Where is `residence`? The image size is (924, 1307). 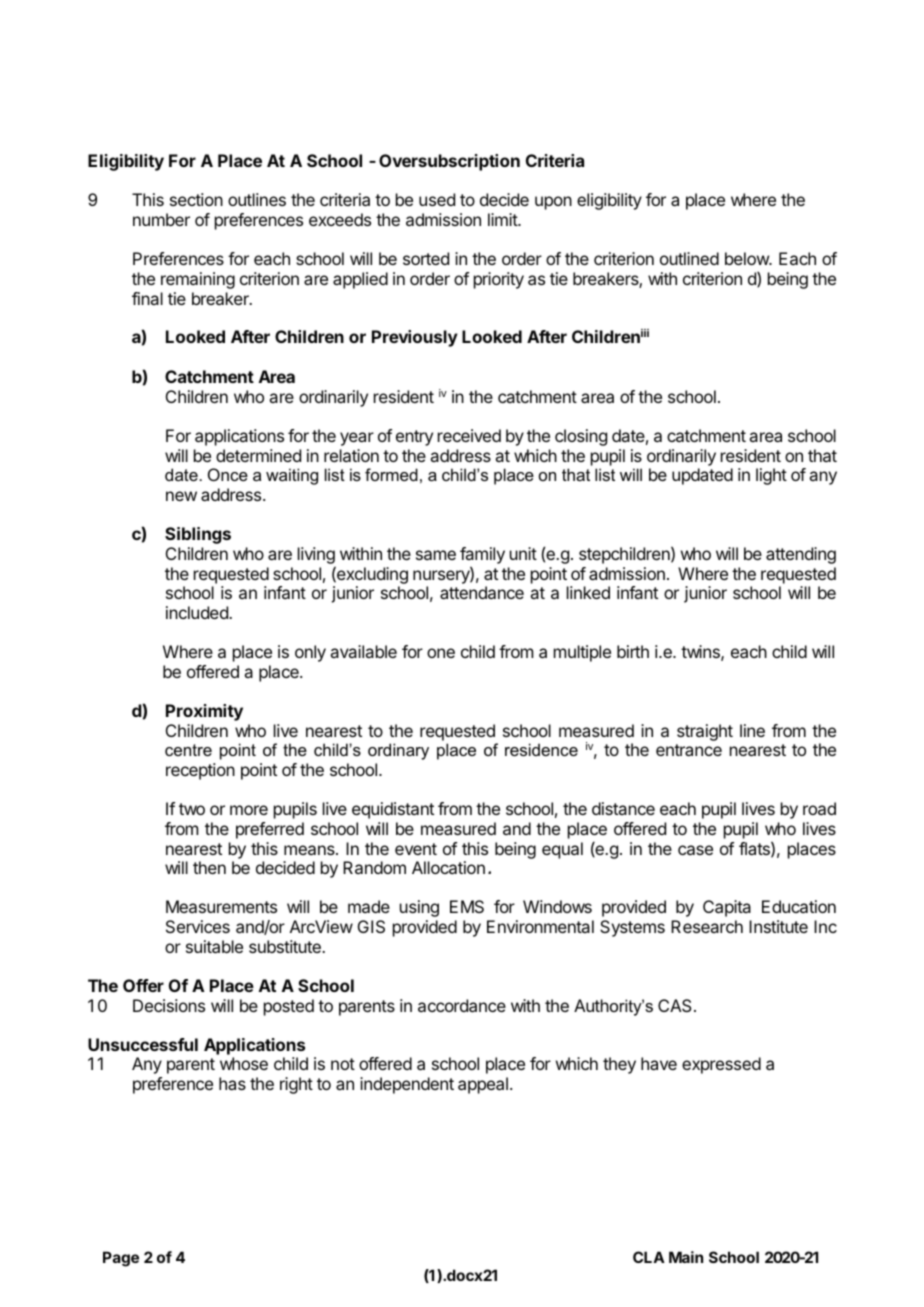
residence is located at coordinates (541, 749).
